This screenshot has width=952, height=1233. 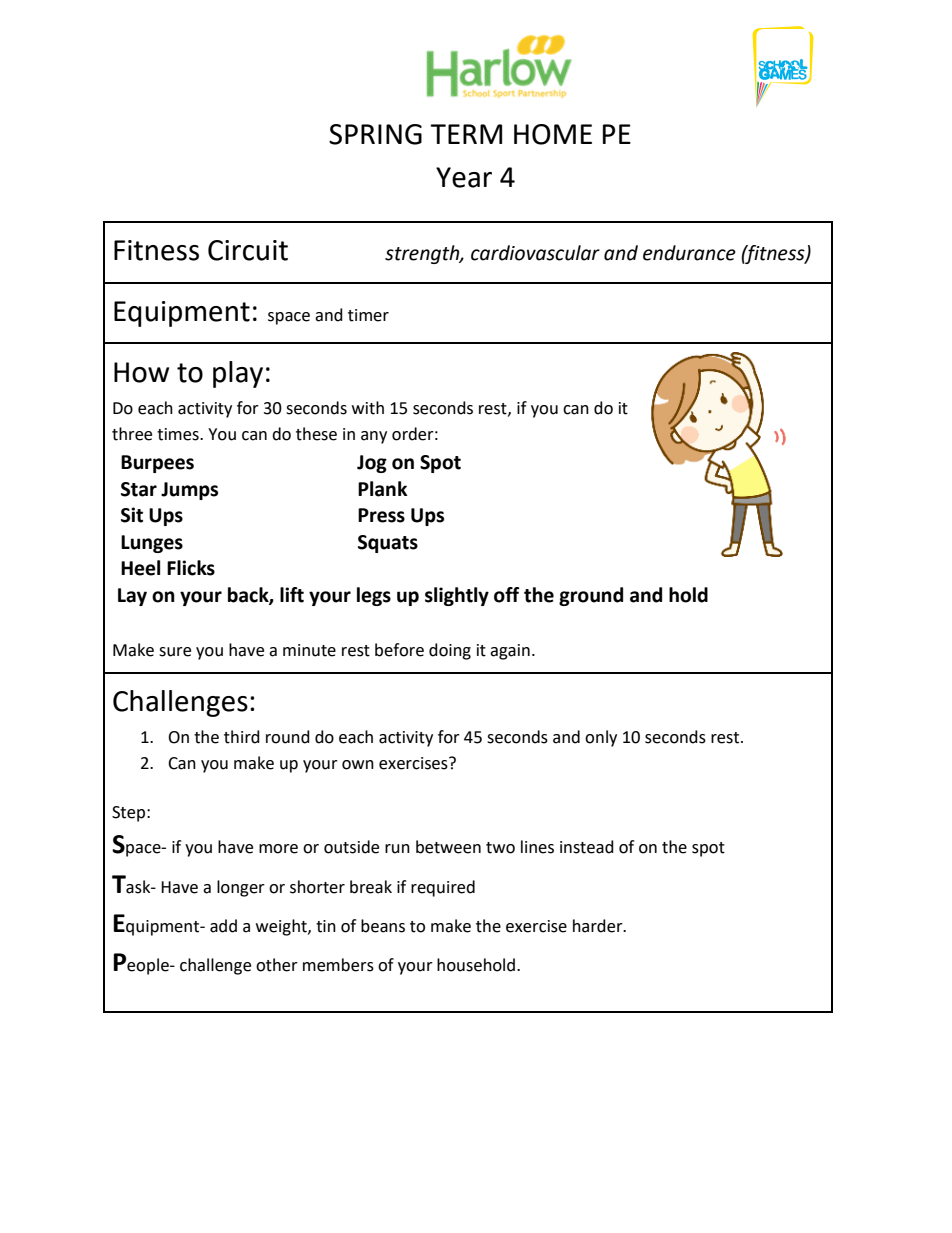 What do you see at coordinates (375, 134) in the screenshot?
I see `SPRING` at bounding box center [375, 134].
